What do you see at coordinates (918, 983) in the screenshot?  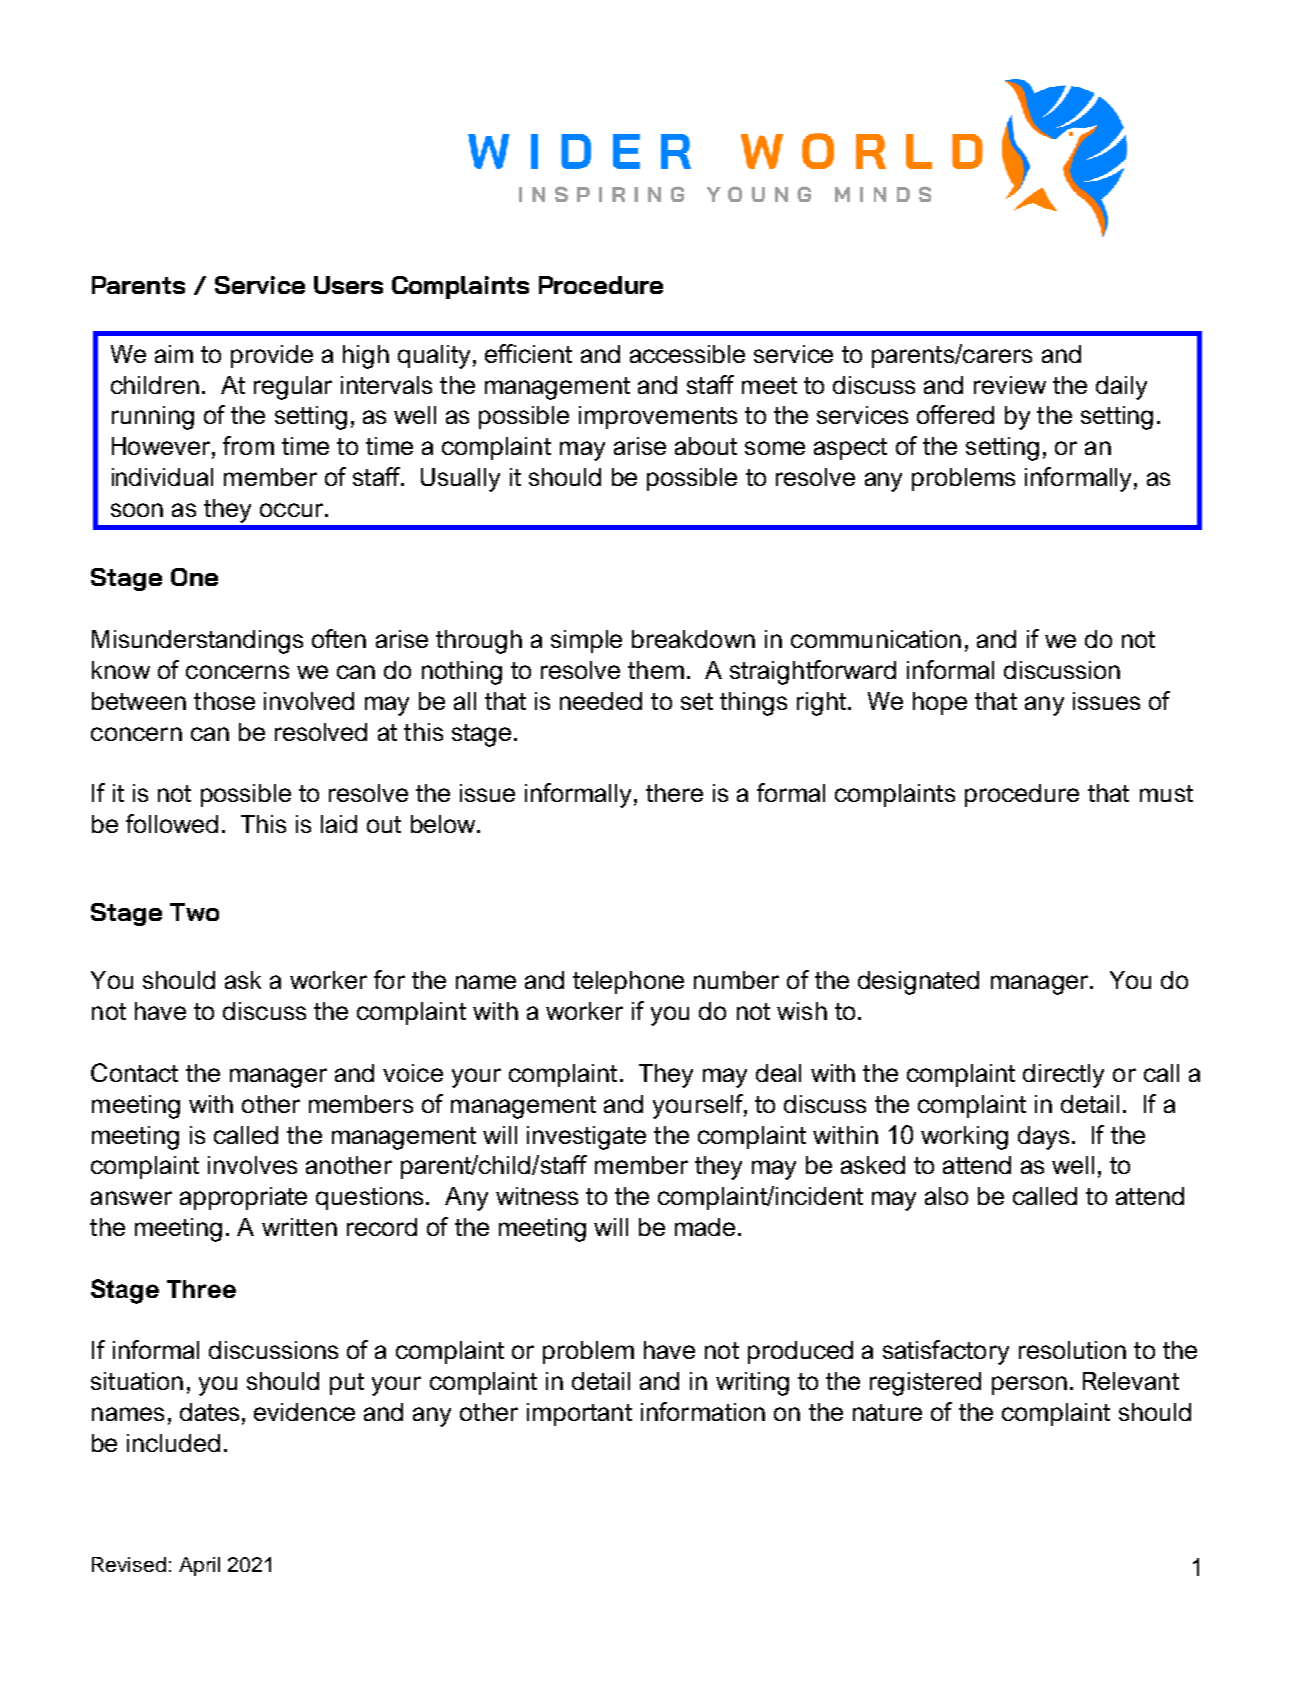 I see `designated` at bounding box center [918, 983].
